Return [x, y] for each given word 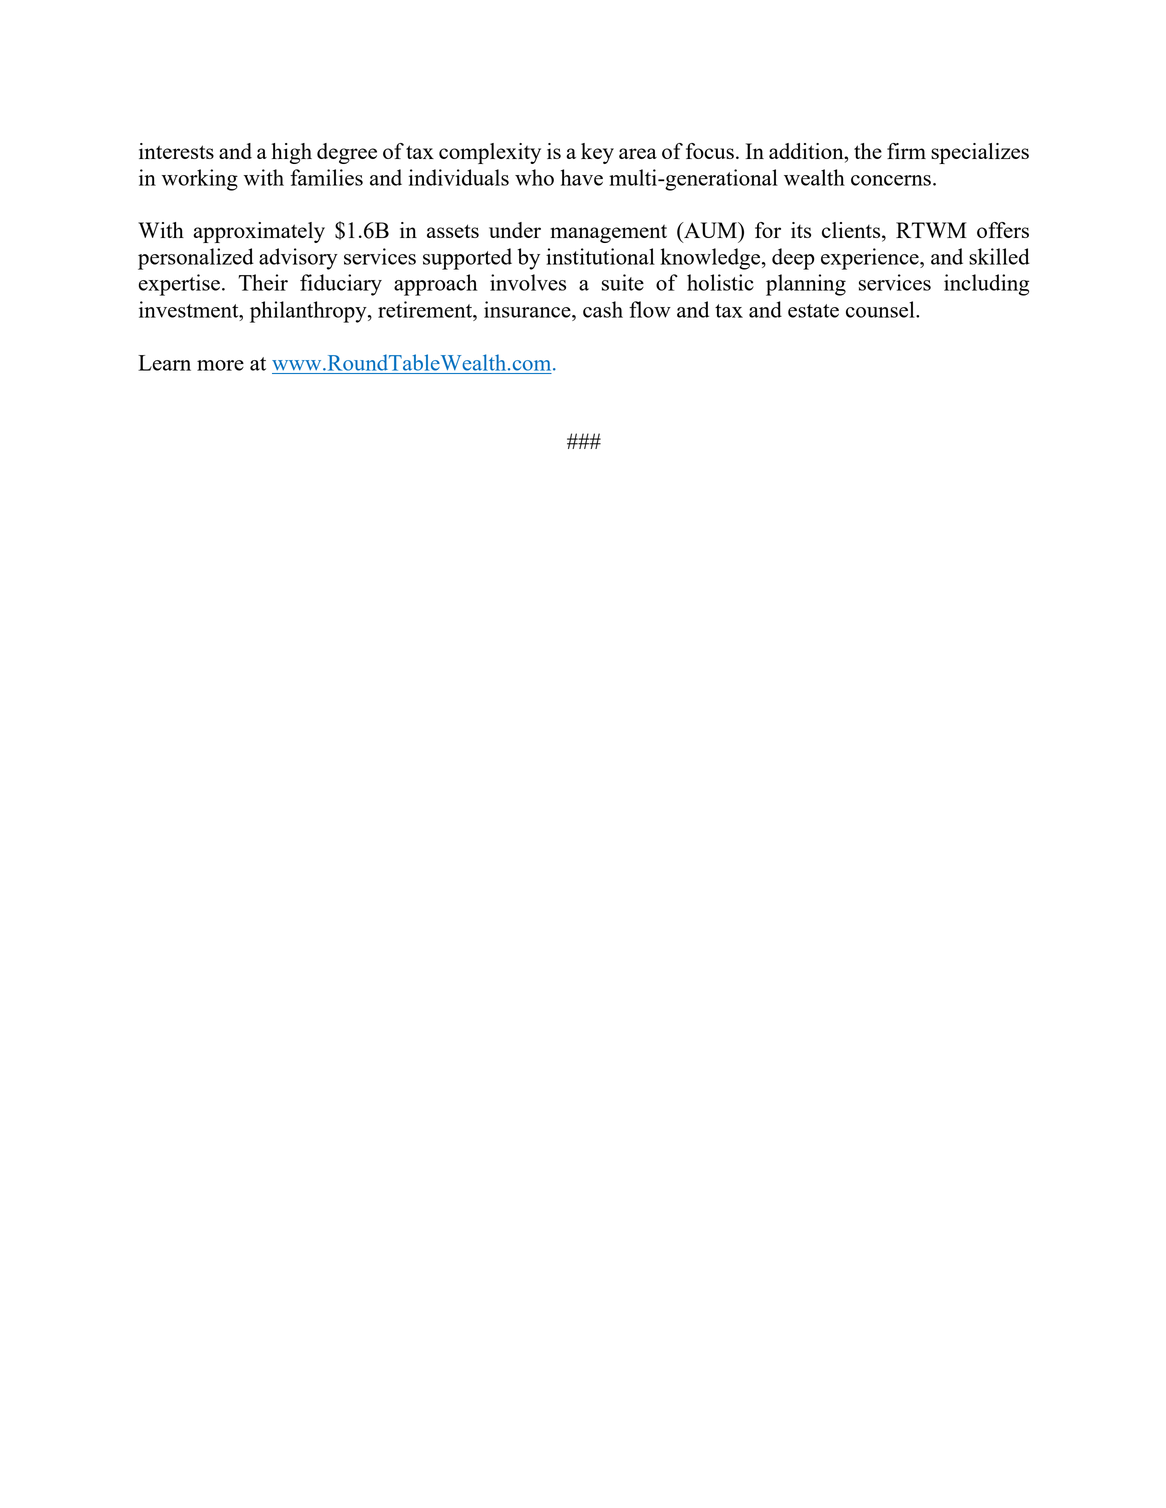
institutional [600, 256]
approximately [259, 232]
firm [906, 151]
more [220, 365]
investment [190, 309]
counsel [881, 309]
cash [603, 309]
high [292, 153]
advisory [298, 259]
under [515, 230]
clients [852, 231]
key [597, 153]
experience [871, 259]
